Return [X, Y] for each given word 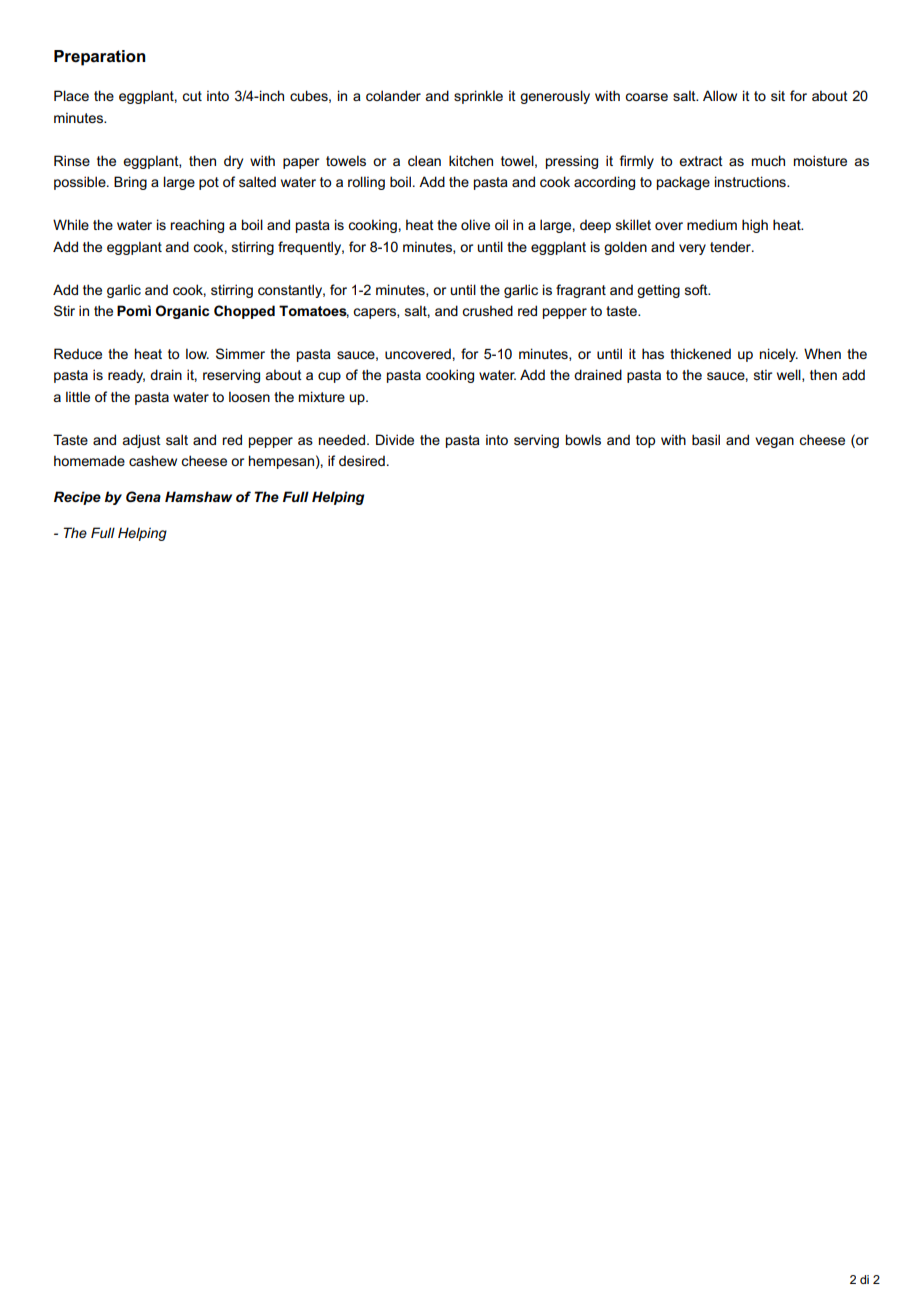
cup [329, 377]
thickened [700, 353]
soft [697, 289]
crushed [487, 310]
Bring [130, 183]
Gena [143, 496]
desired [362, 460]
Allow [720, 95]
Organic [182, 312]
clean [424, 160]
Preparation [100, 58]
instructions [751, 181]
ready [126, 376]
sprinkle [478, 97]
